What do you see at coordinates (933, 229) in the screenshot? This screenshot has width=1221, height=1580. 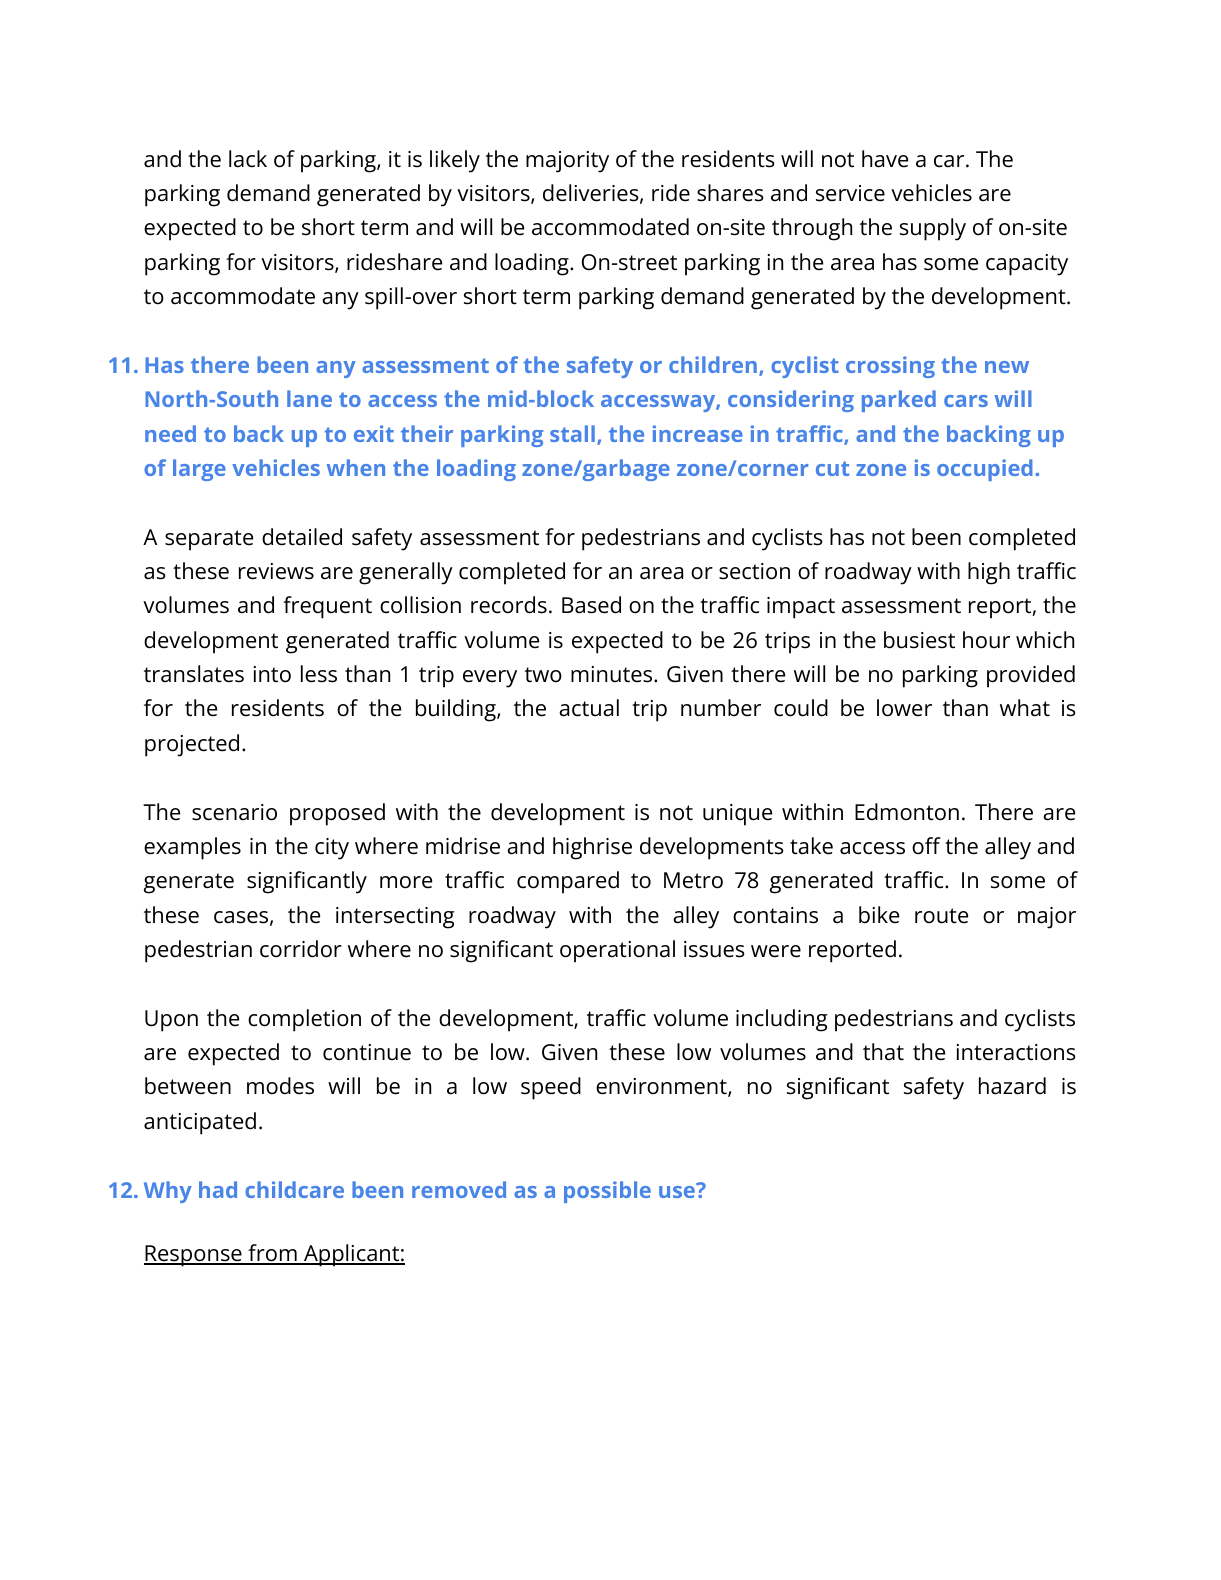 I see `supply` at bounding box center [933, 229].
